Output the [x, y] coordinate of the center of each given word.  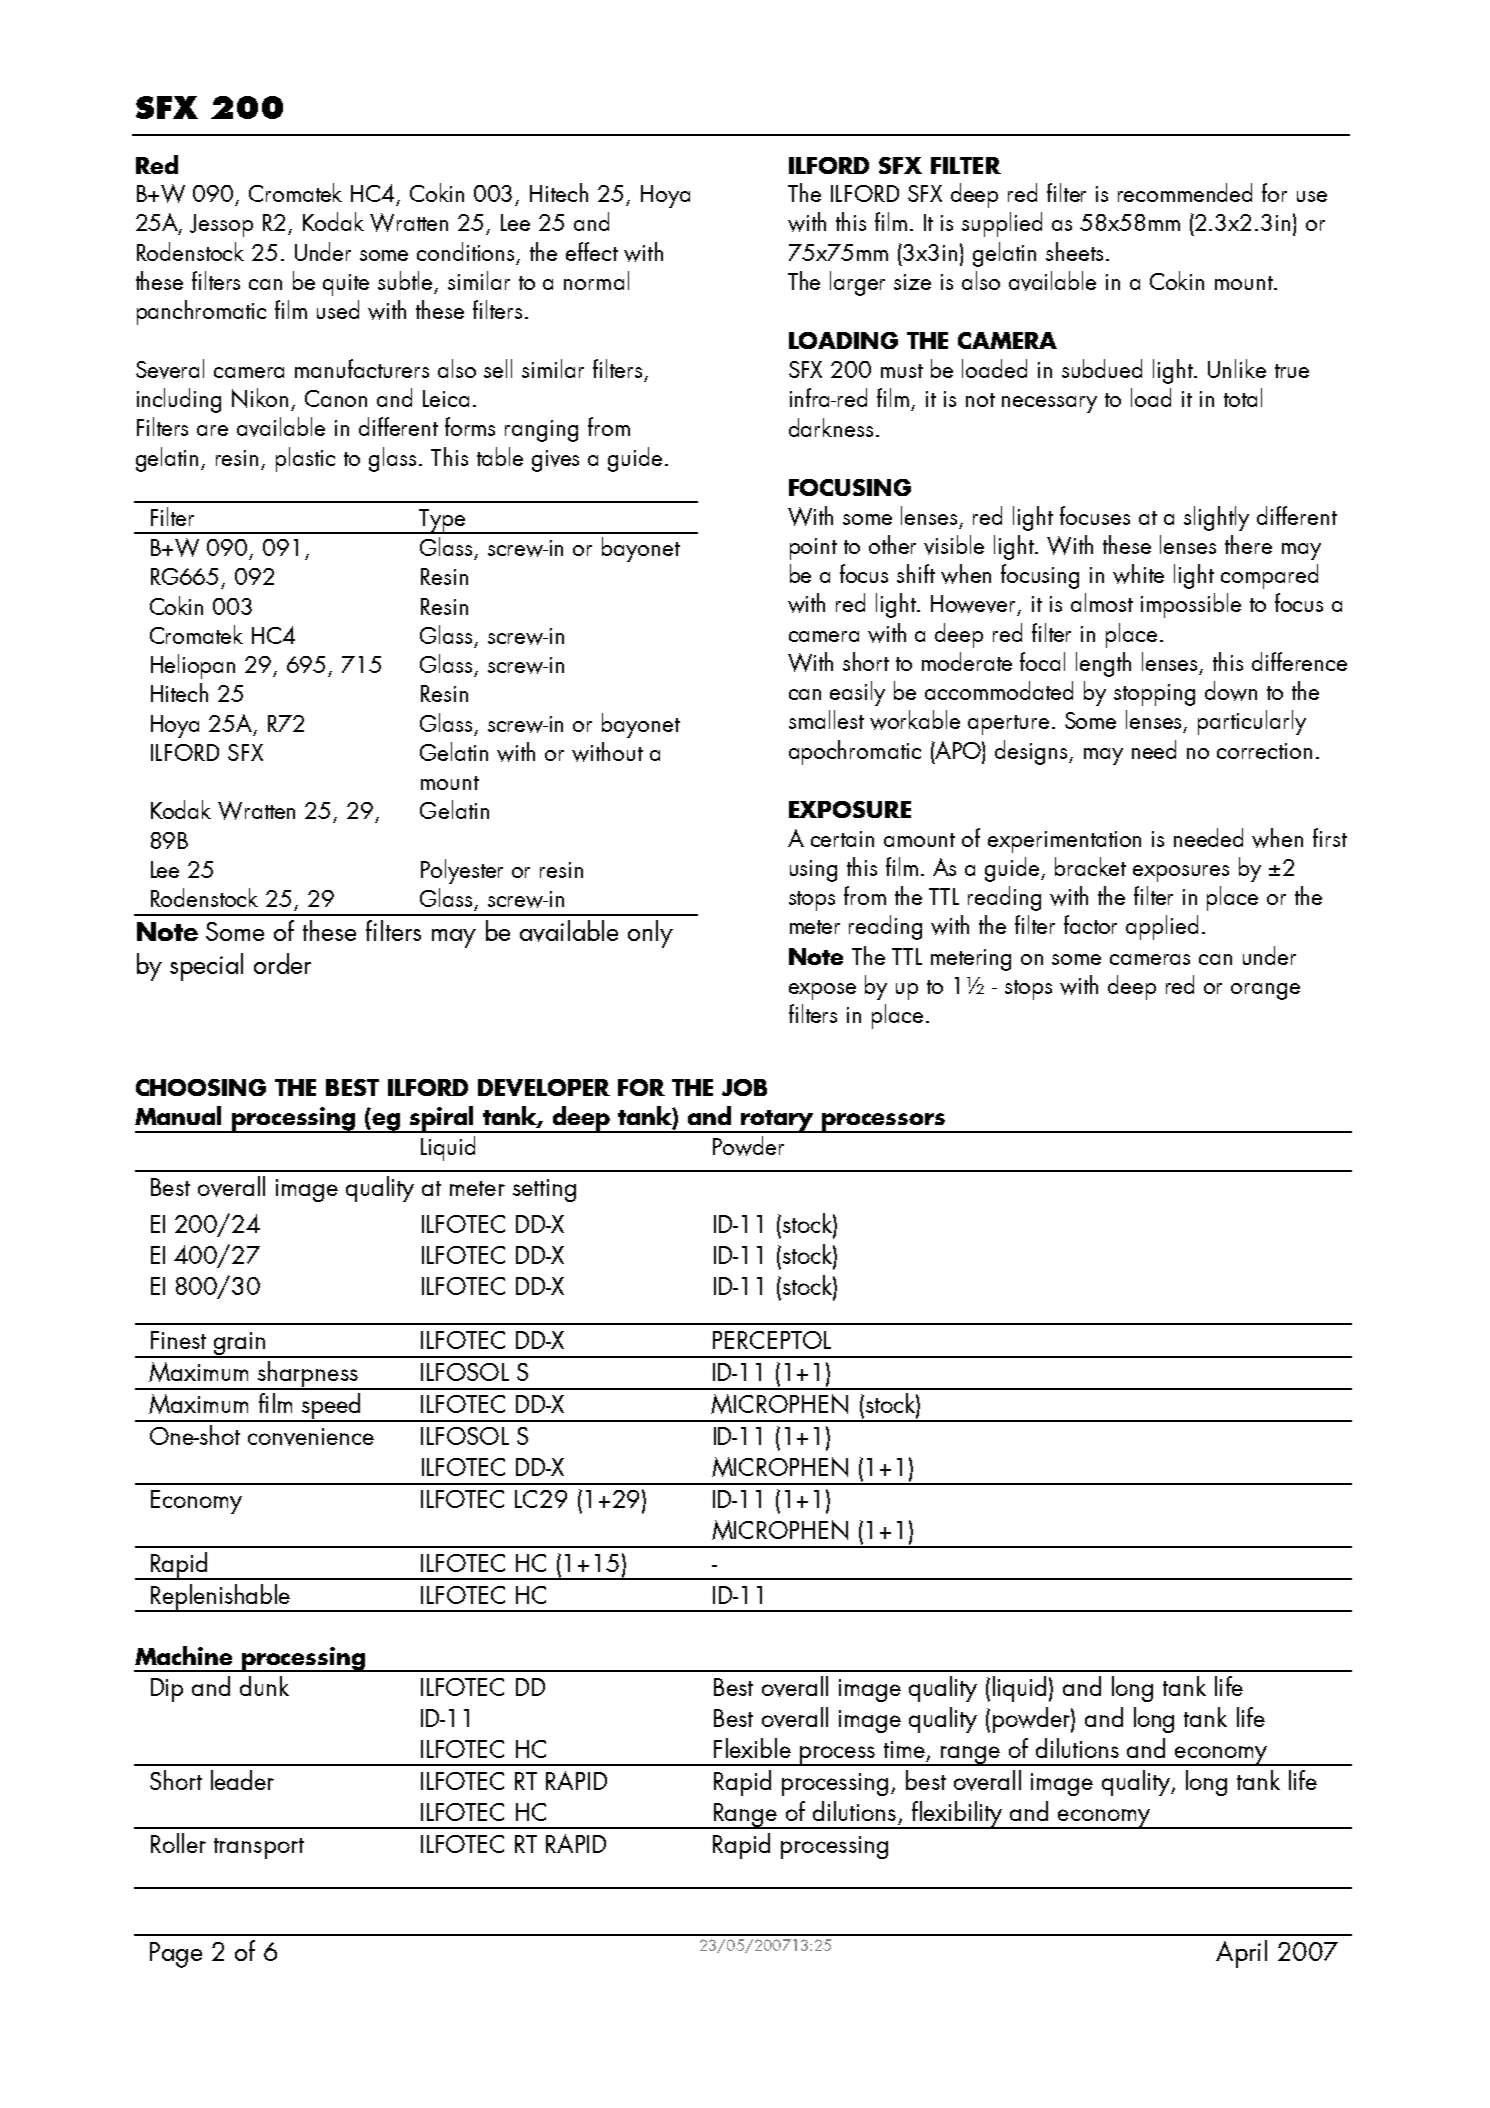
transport [259, 1848]
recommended [1185, 192]
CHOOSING [201, 1087]
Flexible [752, 1748]
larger [857, 283]
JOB [744, 1087]
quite [346, 285]
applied [1162, 927]
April [1241, 1954]
